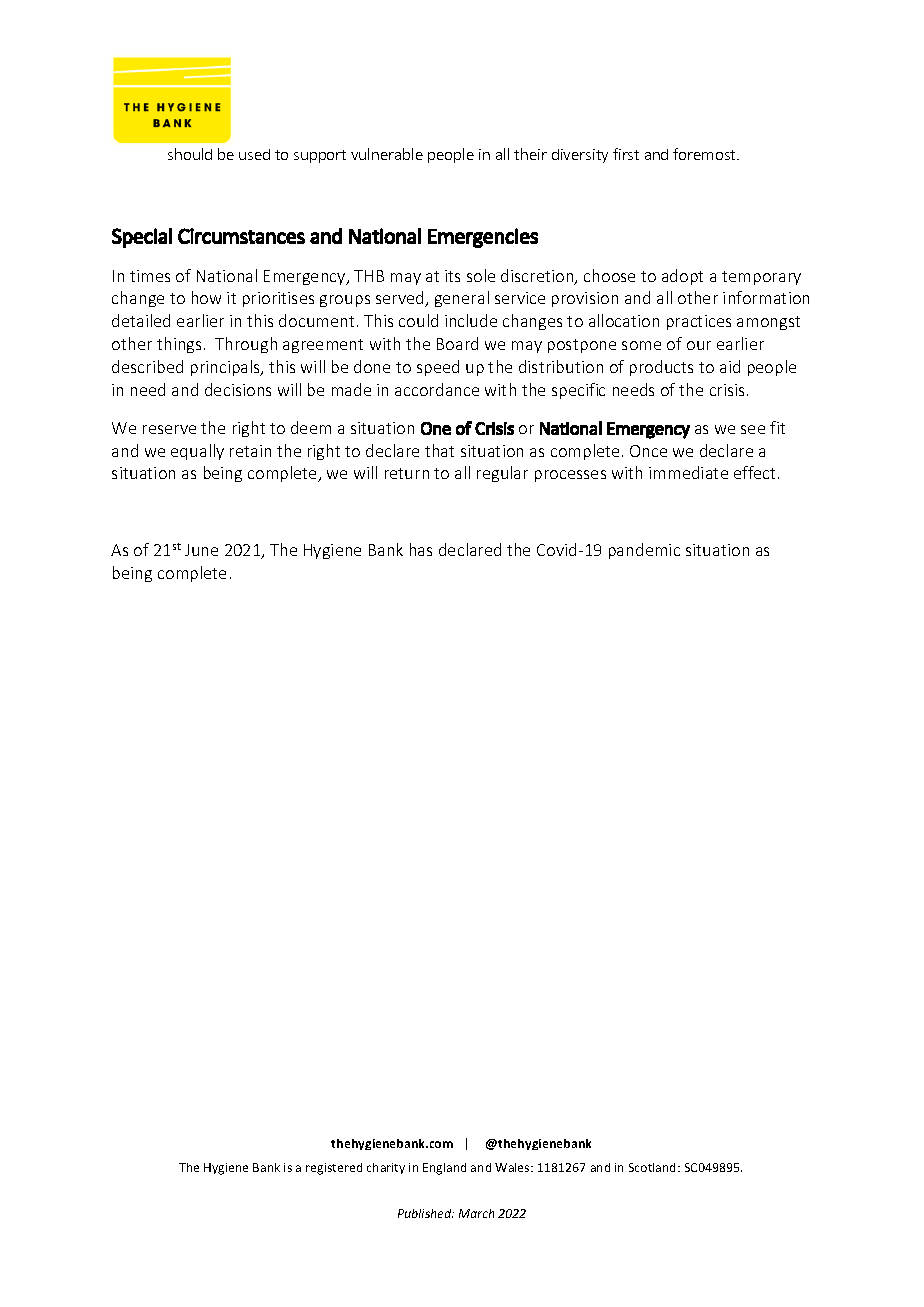 The height and width of the screenshot is (1307, 924). I want to click on pandemic, so click(644, 551).
